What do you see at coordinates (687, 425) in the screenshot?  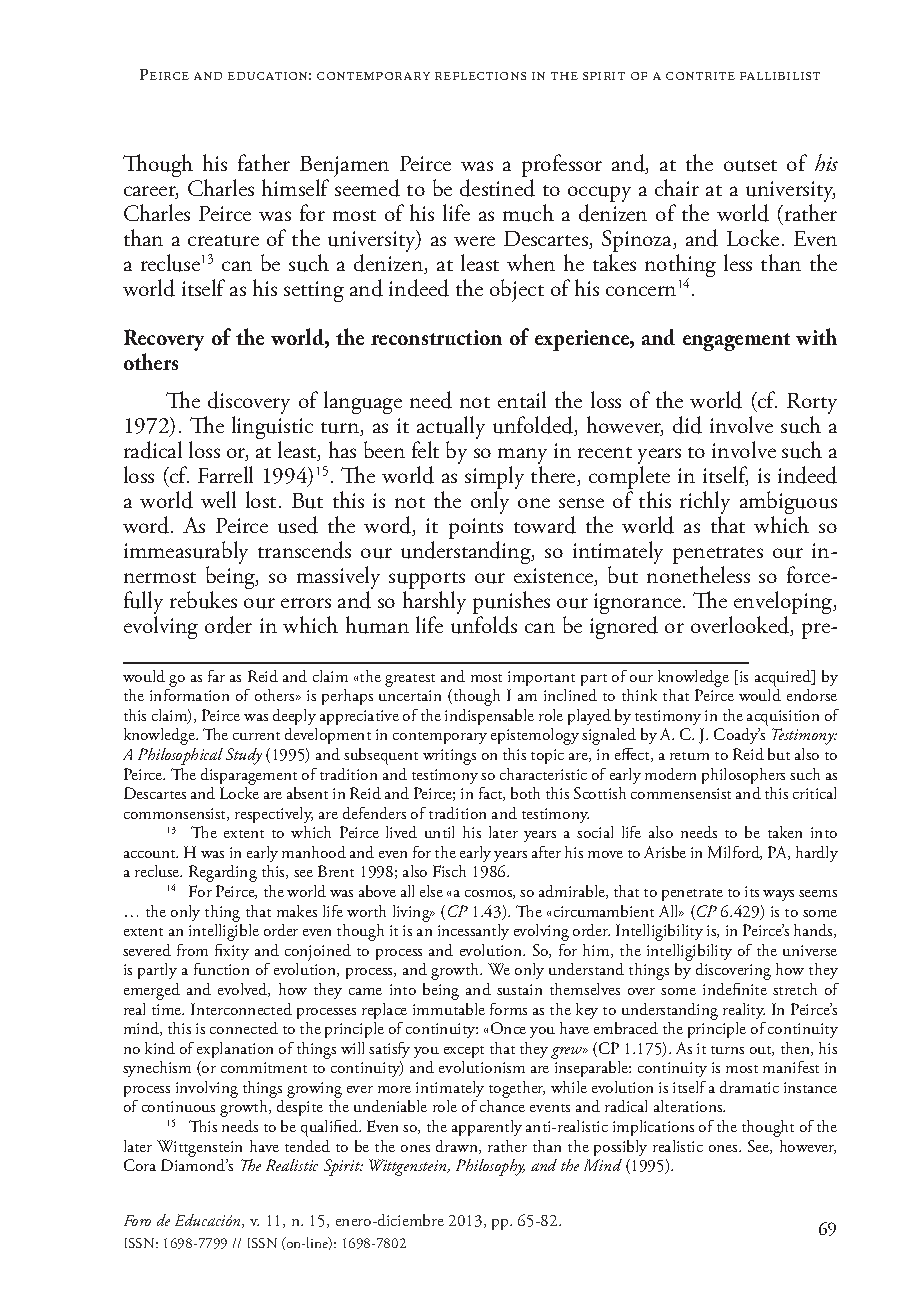 I see `did` at bounding box center [687, 425].
